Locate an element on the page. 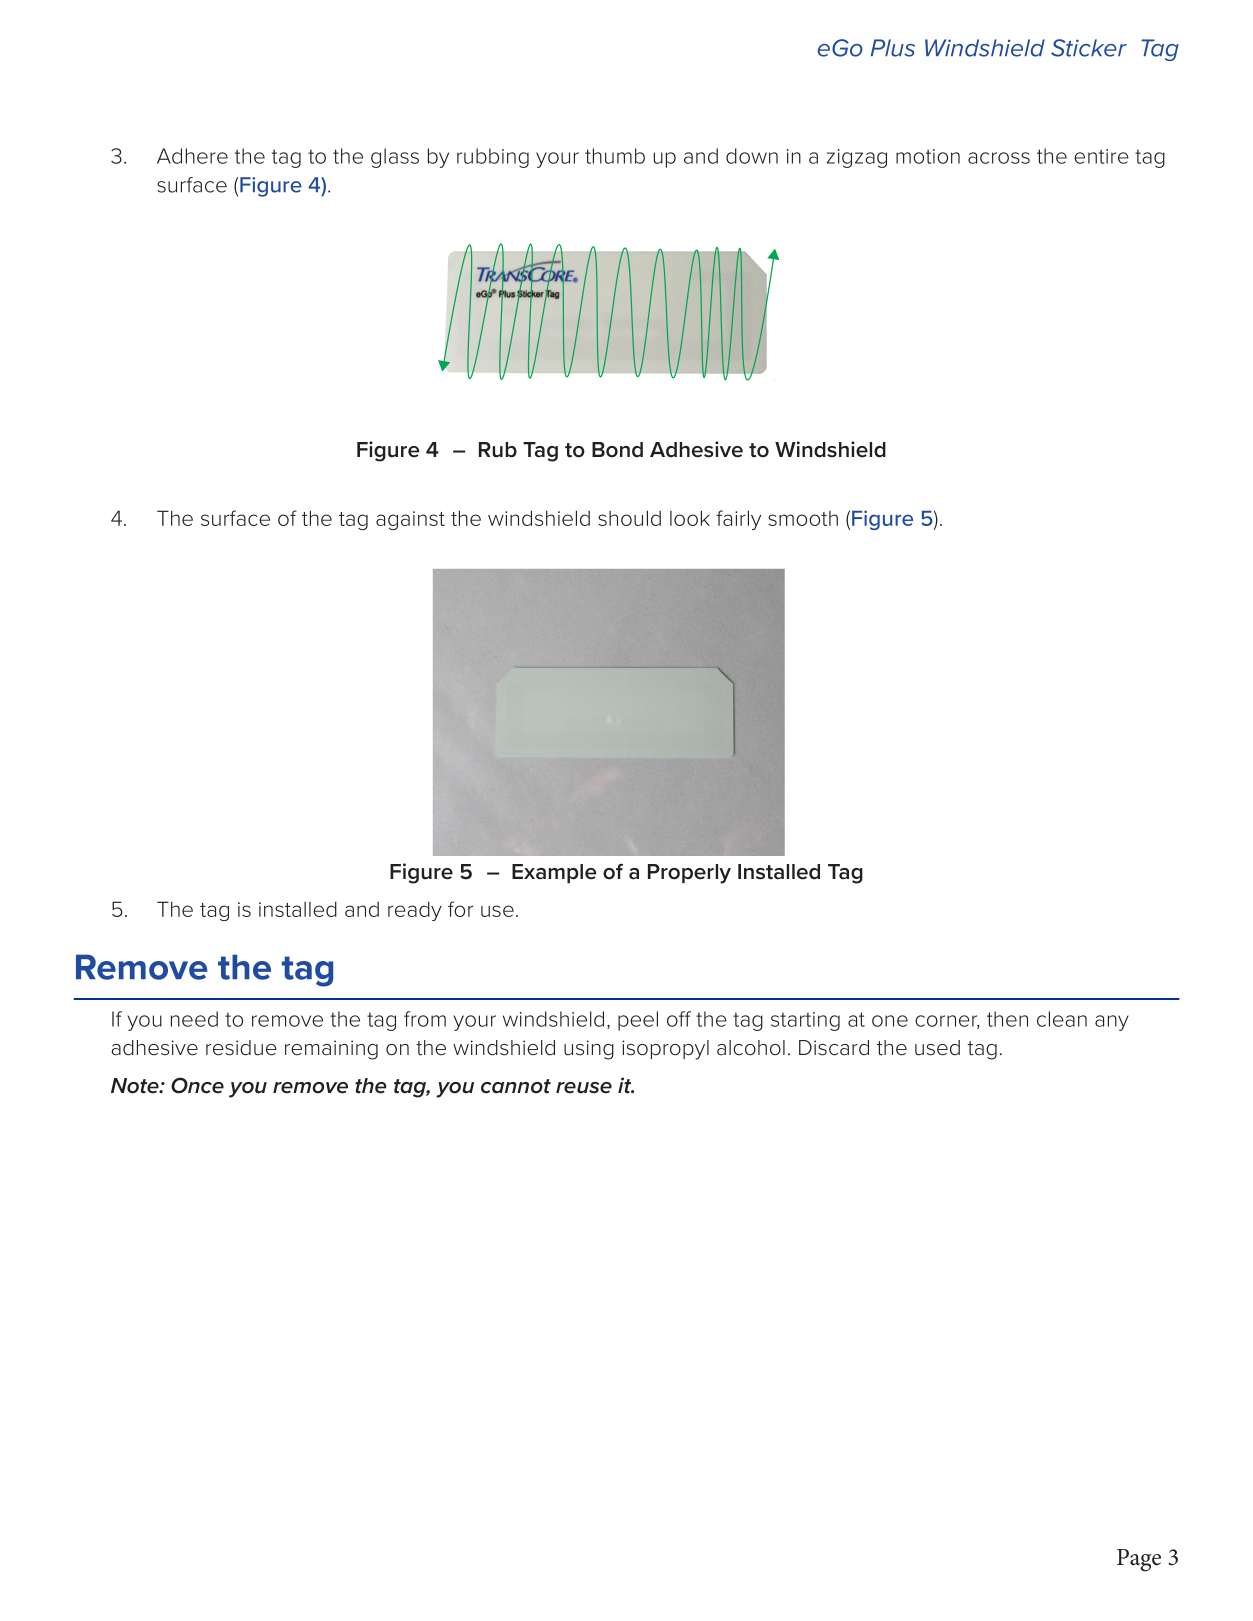 This image has width=1253, height=1621. peel is located at coordinates (638, 1021).
